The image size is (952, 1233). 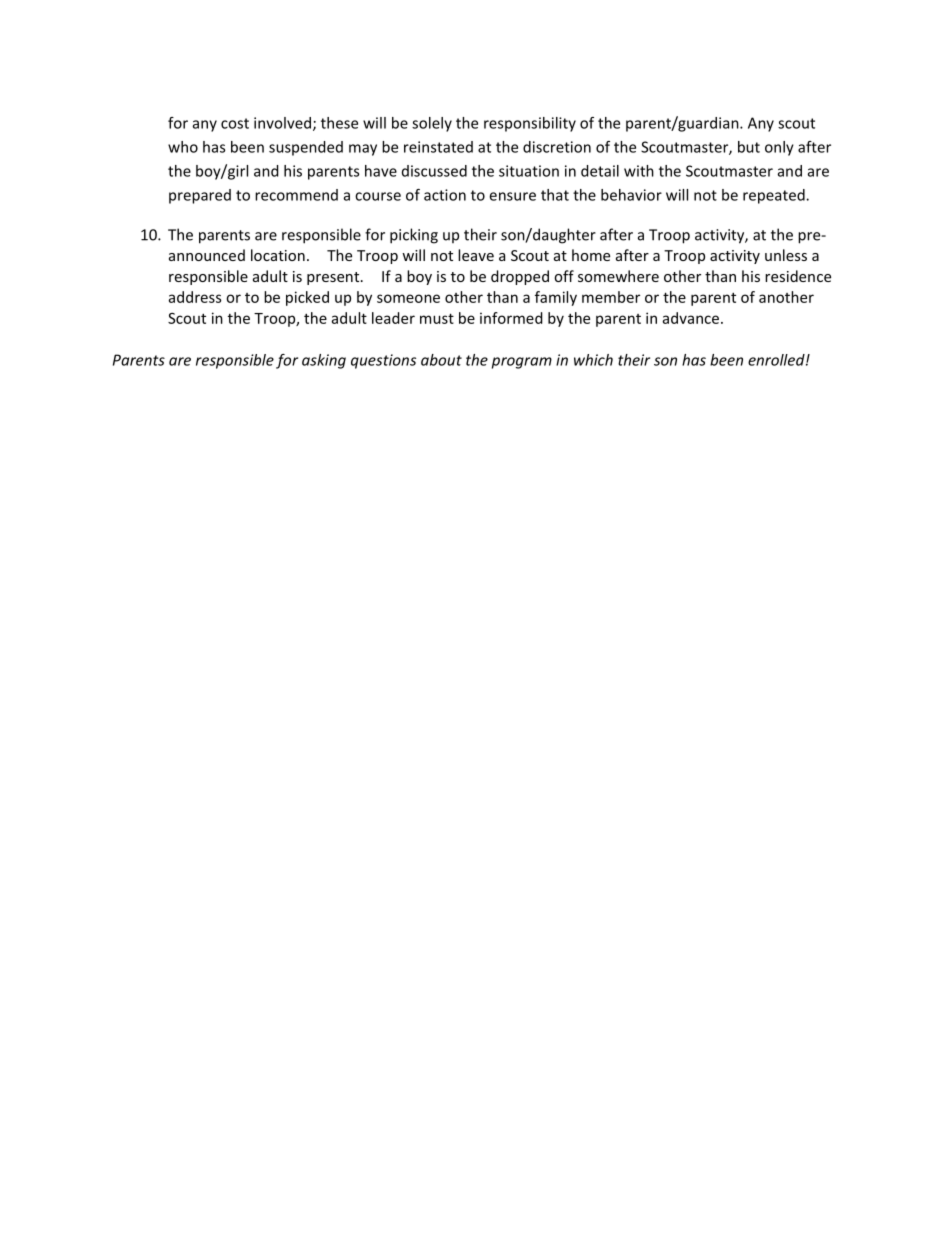 What do you see at coordinates (749, 147) in the page?
I see `but` at bounding box center [749, 147].
